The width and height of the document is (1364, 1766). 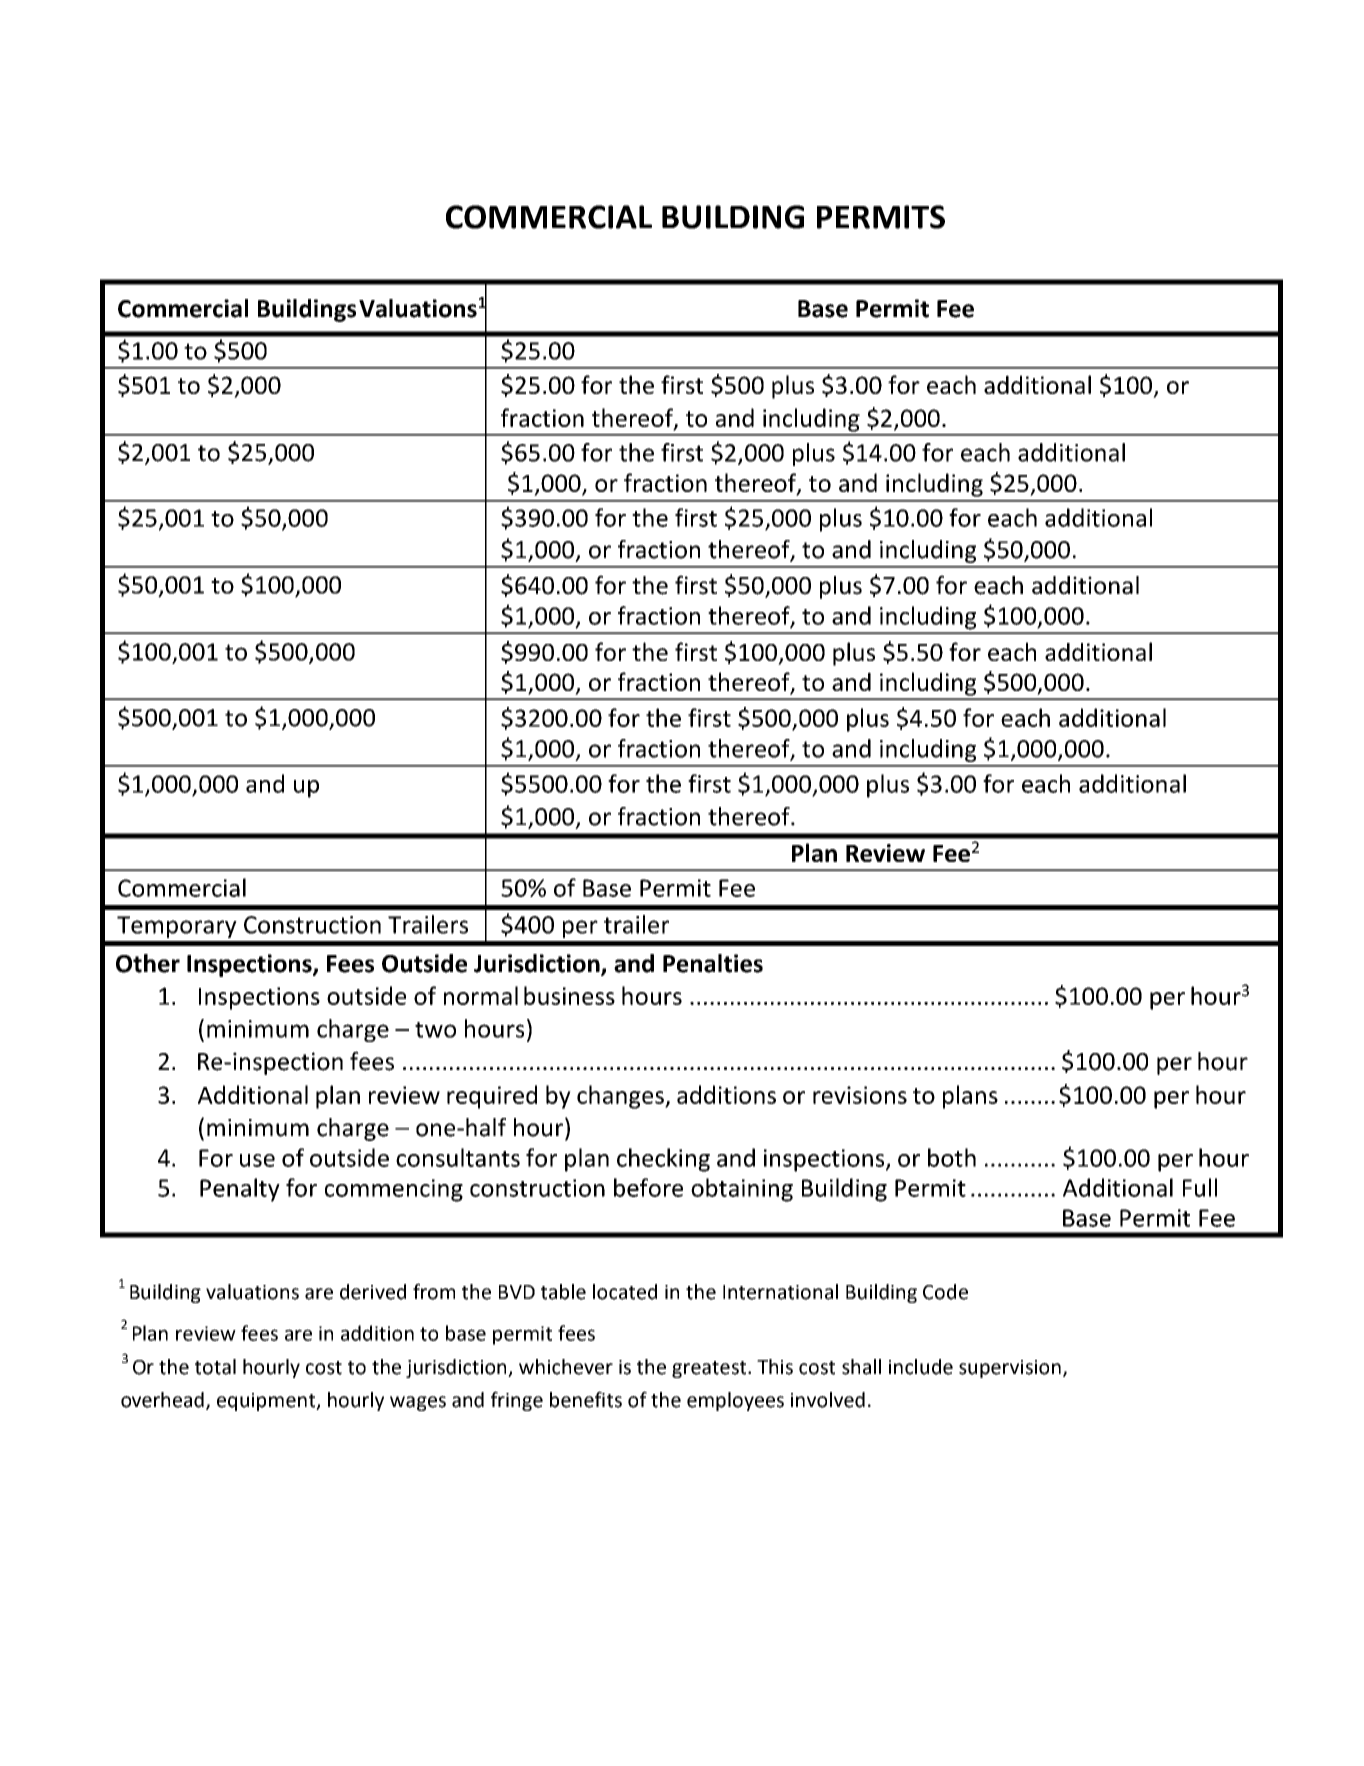 What do you see at coordinates (148, 963) in the document?
I see `Other` at bounding box center [148, 963].
